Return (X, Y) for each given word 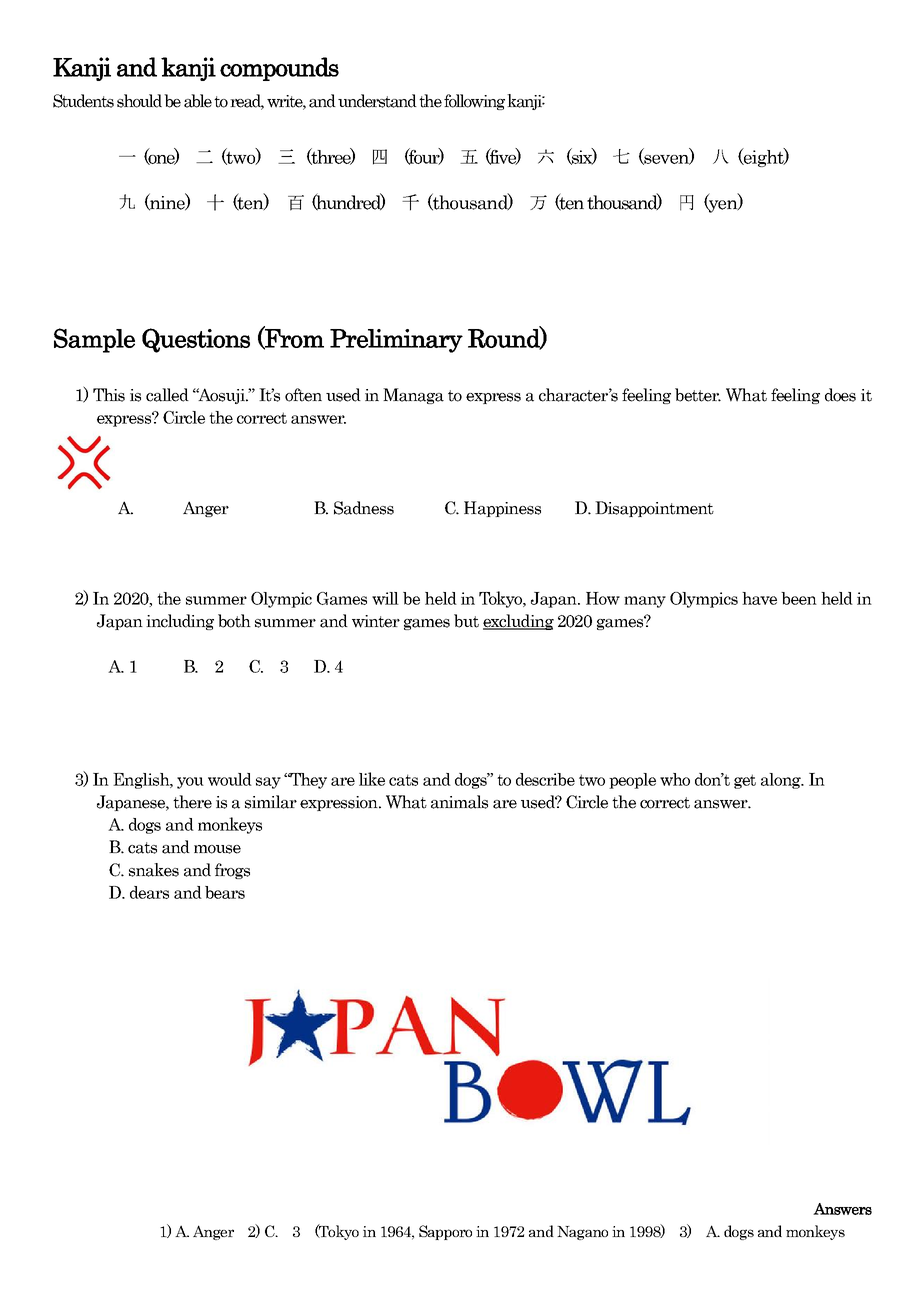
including (180, 622)
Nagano (582, 1233)
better (698, 395)
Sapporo (445, 1232)
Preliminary (396, 341)
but (466, 621)
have (759, 598)
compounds (279, 69)
